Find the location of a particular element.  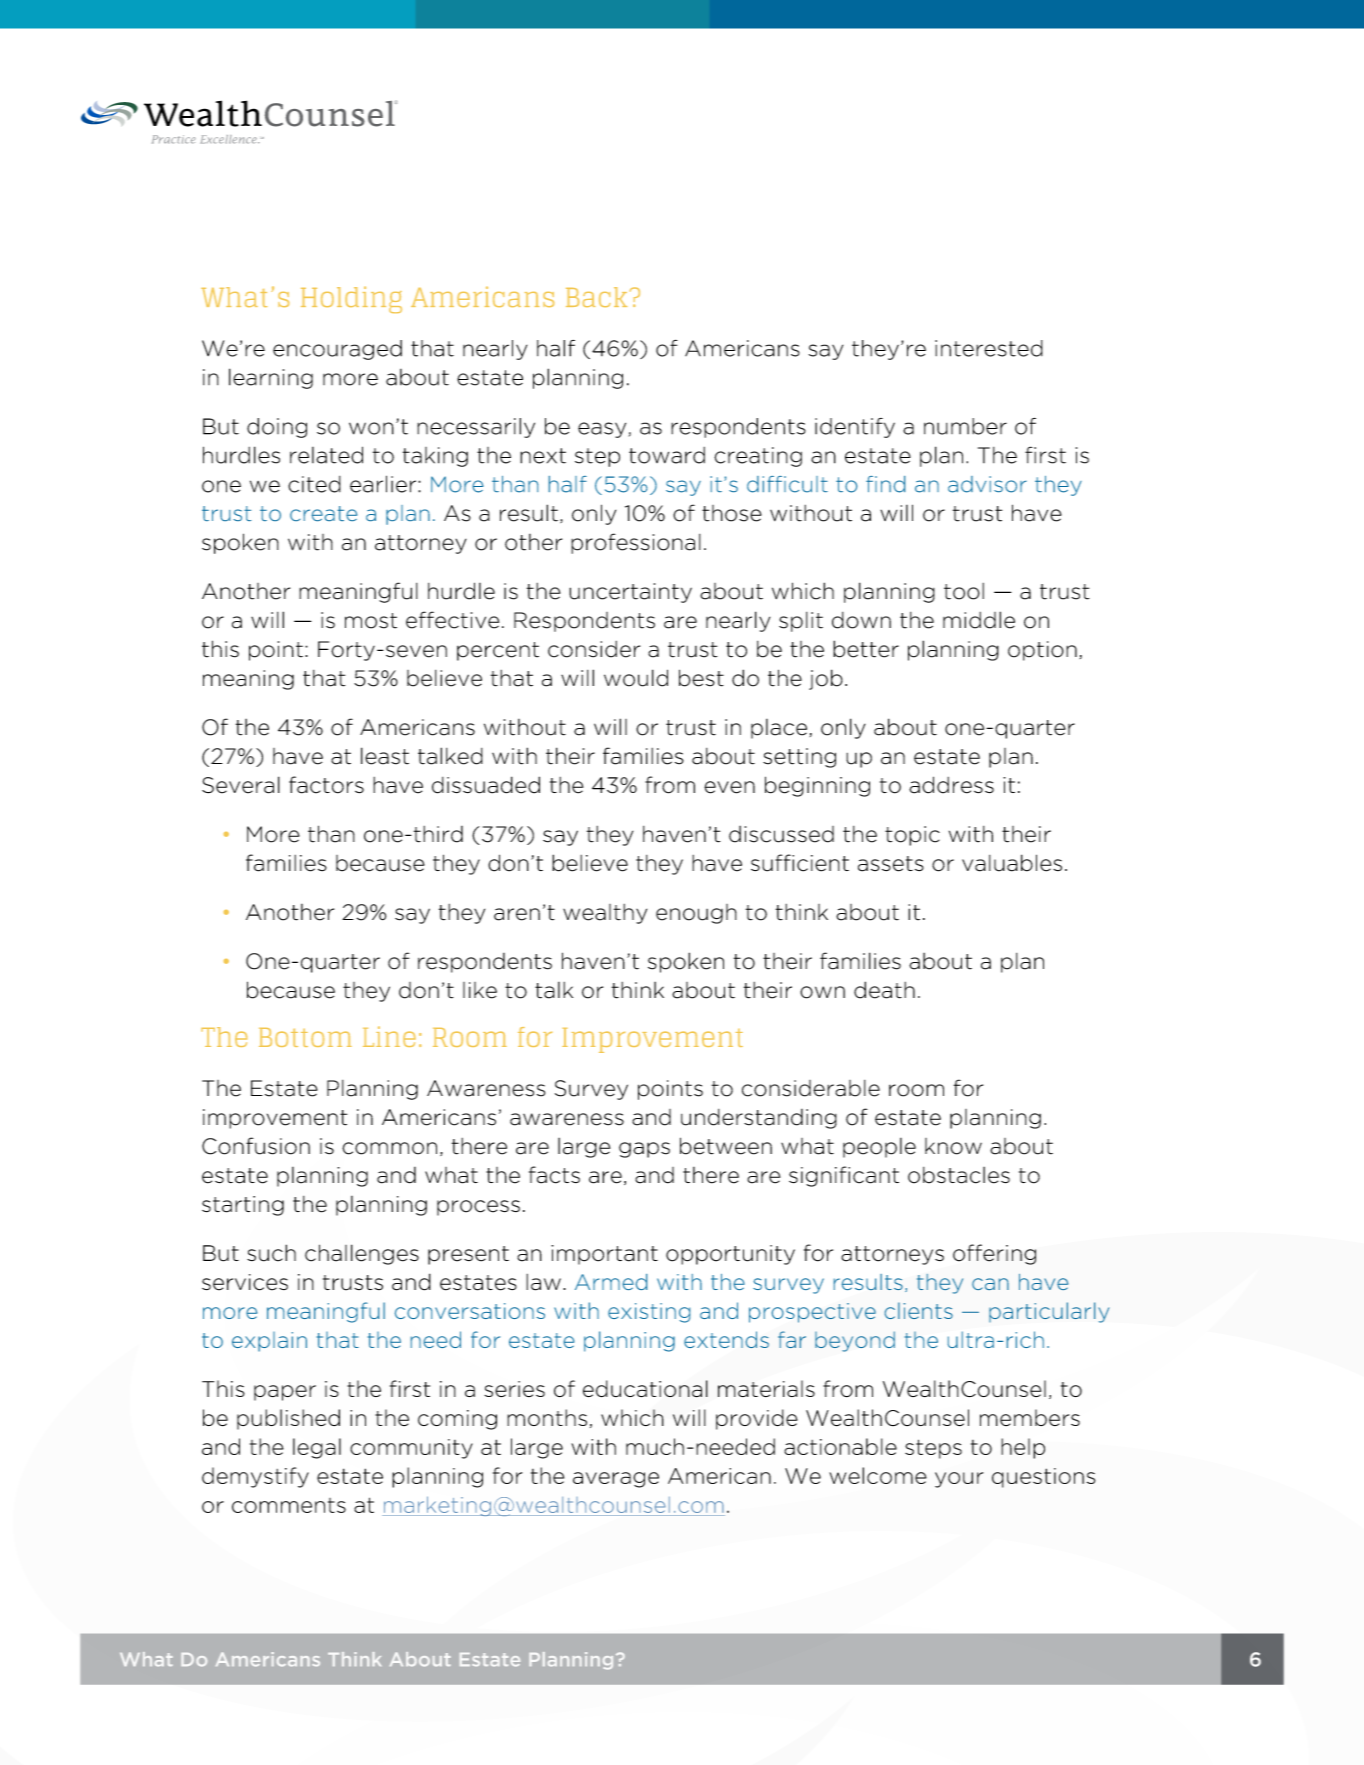

Back is located at coordinates (596, 297).
